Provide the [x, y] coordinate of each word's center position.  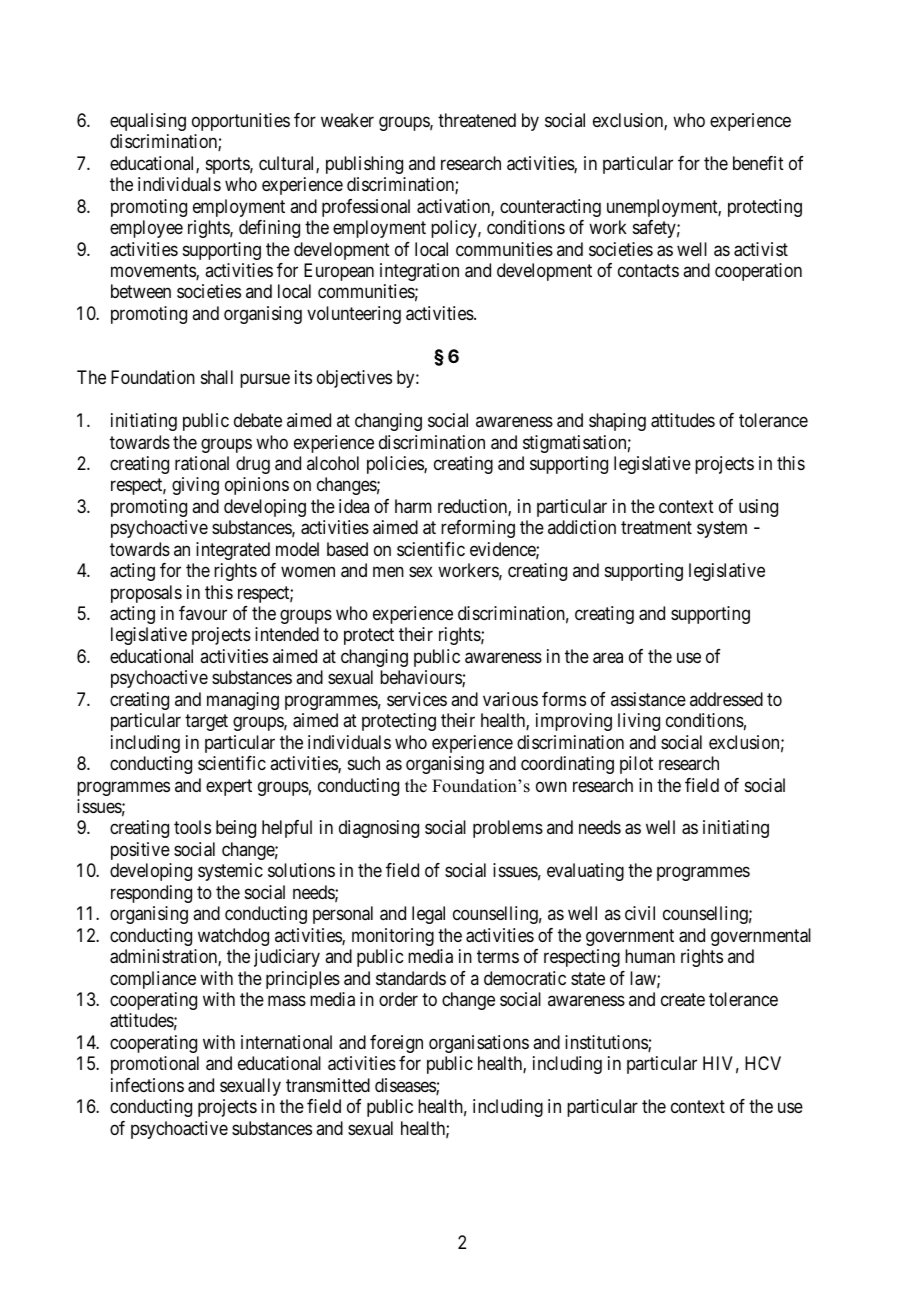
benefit [758, 163]
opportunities [241, 122]
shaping [617, 422]
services [417, 699]
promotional [155, 1065]
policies [396, 465]
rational [202, 463]
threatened [477, 120]
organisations [479, 1044]
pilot [636, 765]
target [206, 722]
